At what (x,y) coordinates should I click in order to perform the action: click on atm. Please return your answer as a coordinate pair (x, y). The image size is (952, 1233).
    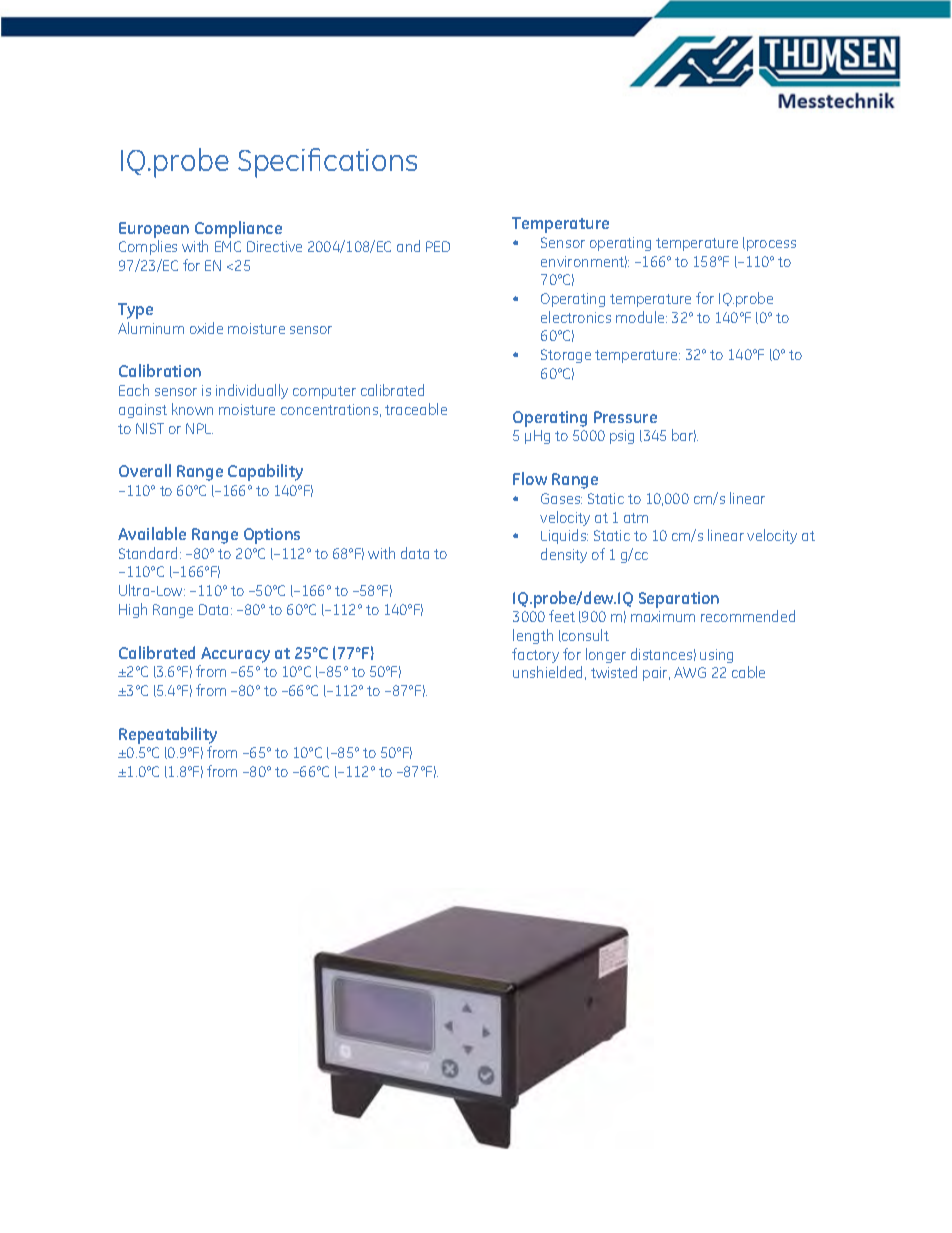
    Looking at the image, I should click on (636, 518).
